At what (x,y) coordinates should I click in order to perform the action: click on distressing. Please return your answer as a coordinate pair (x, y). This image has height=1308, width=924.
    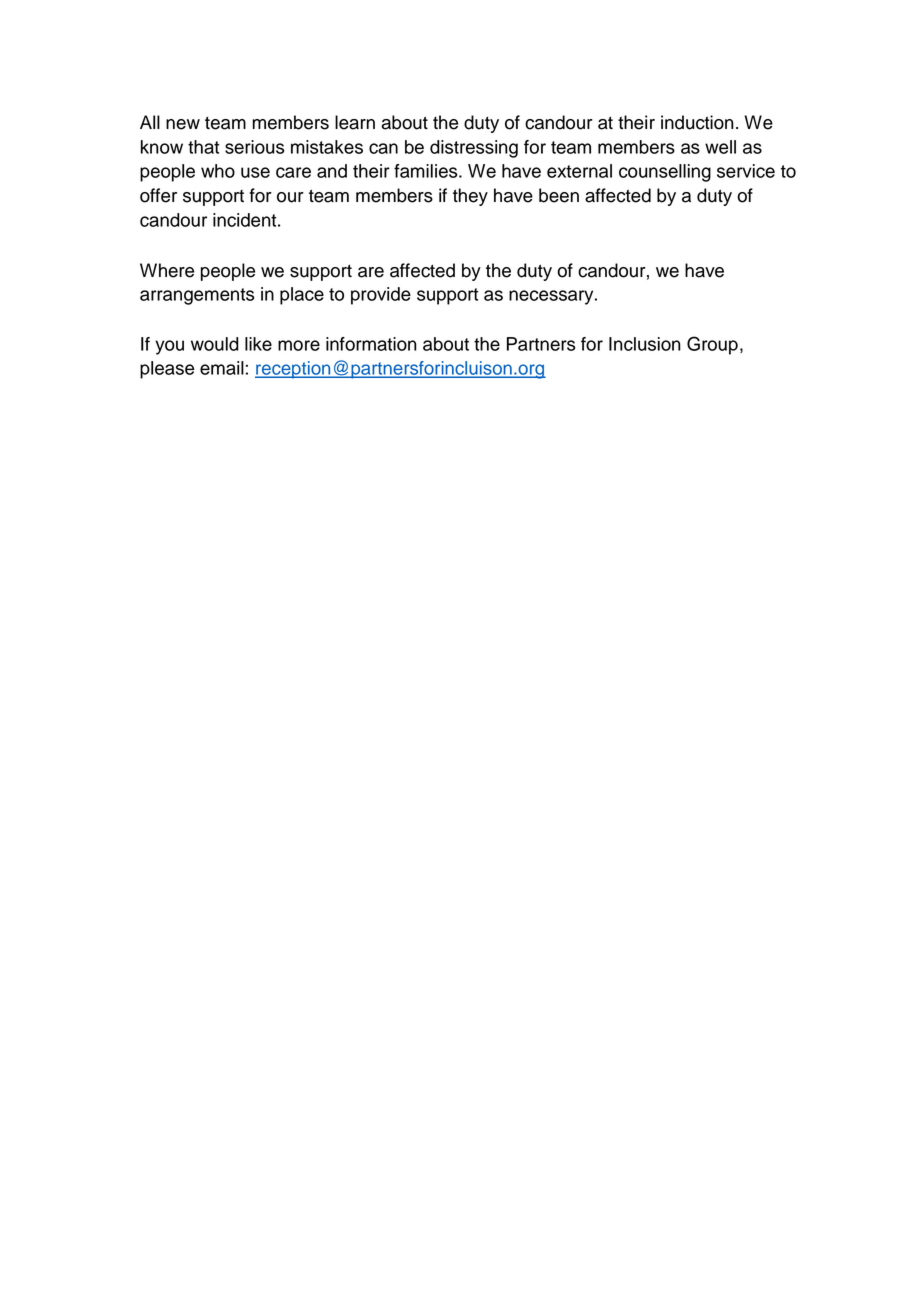
    Looking at the image, I should click on (474, 149).
